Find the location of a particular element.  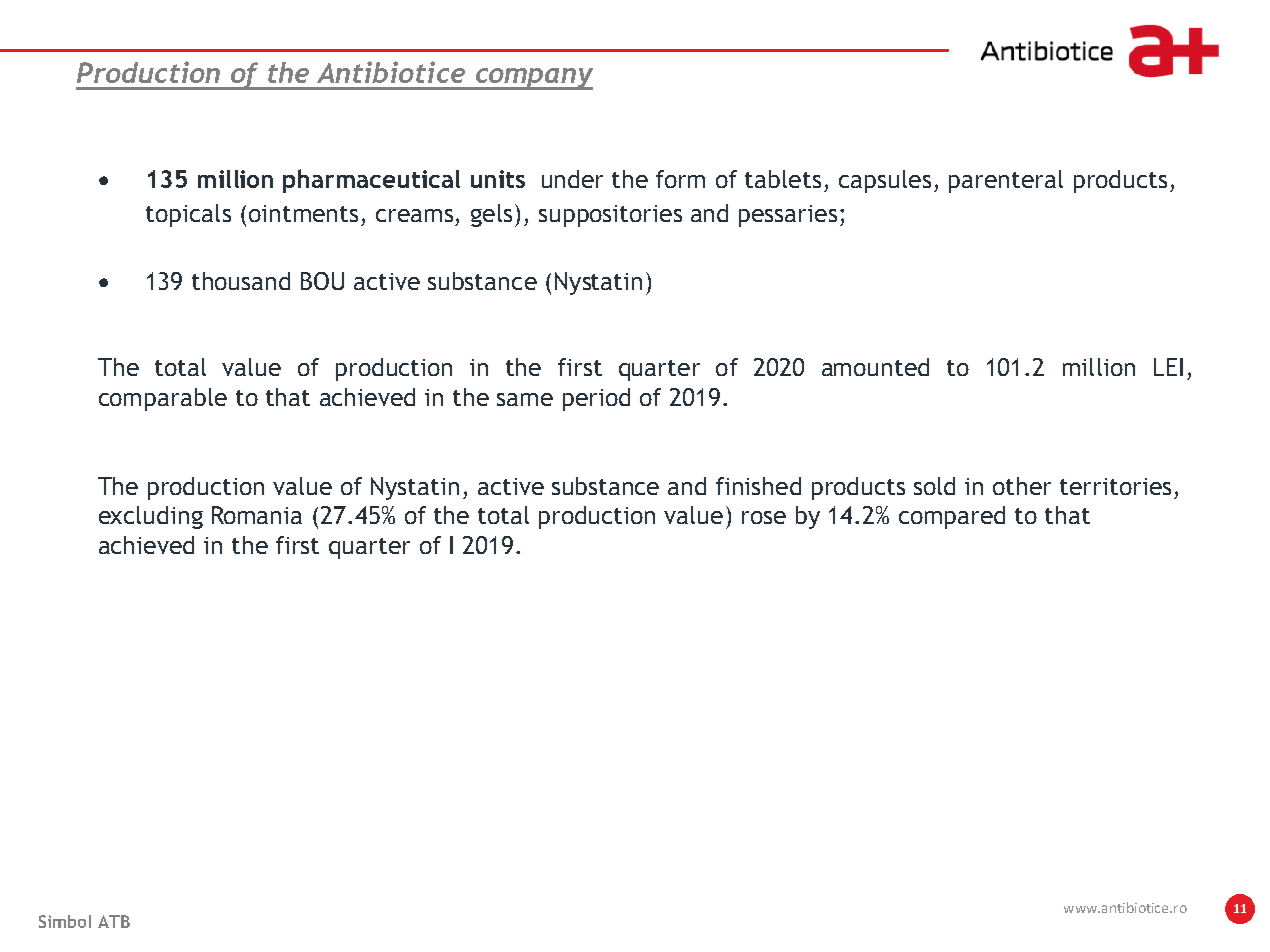

Romania is located at coordinates (257, 515).
